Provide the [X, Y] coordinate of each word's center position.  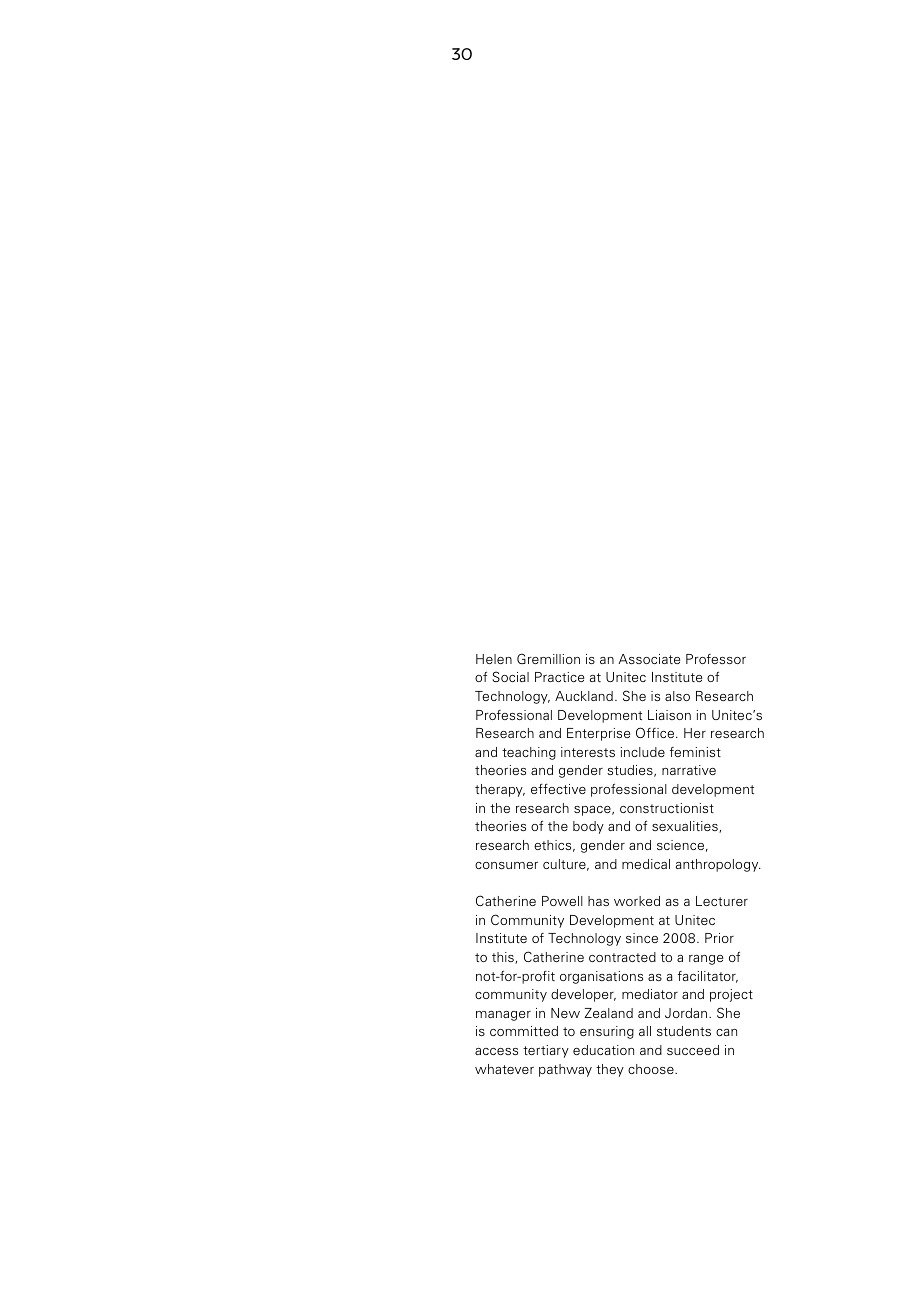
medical [646, 864]
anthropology [718, 865]
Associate [649, 659]
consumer [506, 865]
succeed [693, 1050]
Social [510, 676]
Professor [716, 659]
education [603, 1050]
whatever [504, 1069]
